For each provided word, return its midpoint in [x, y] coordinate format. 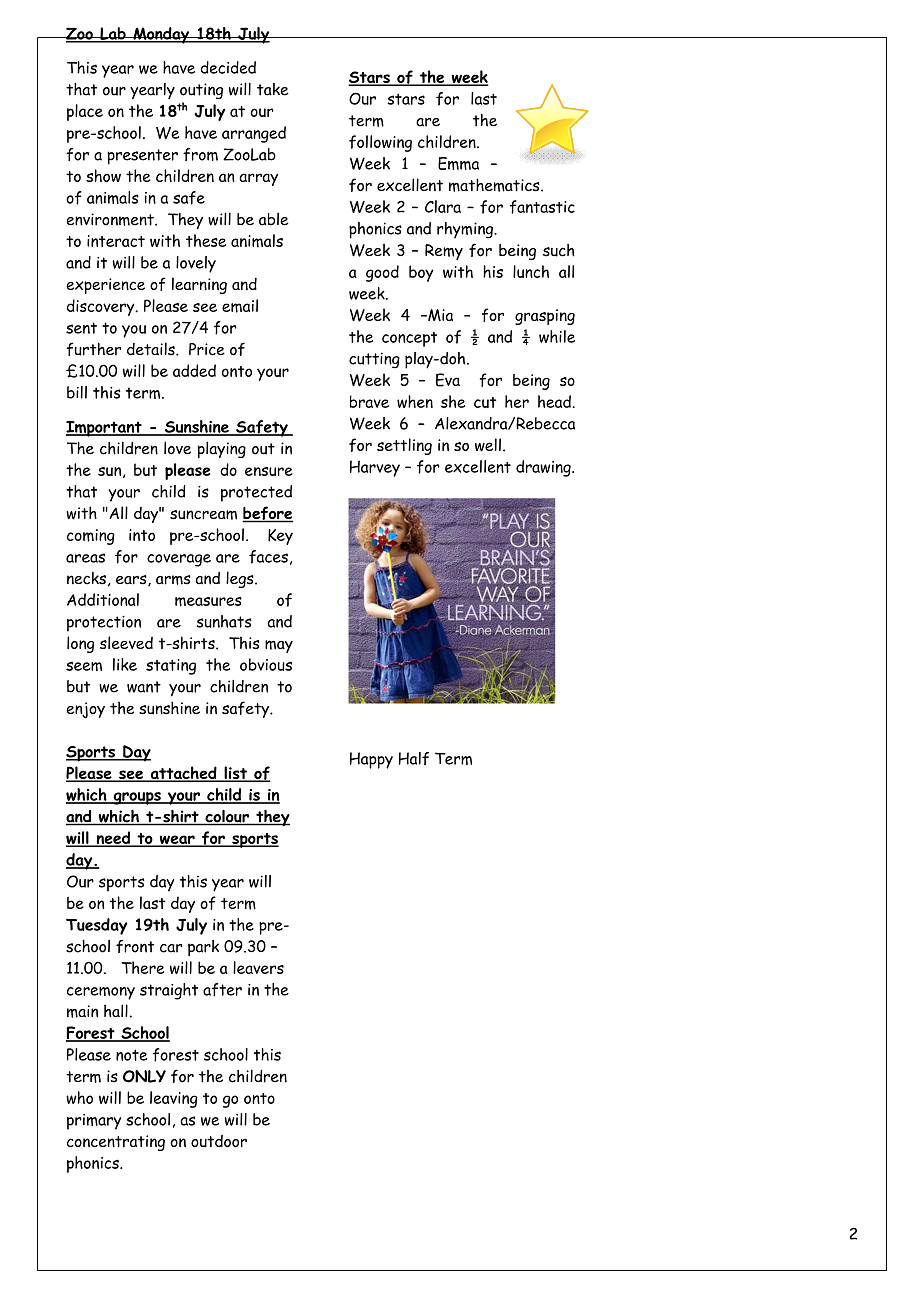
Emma [458, 163]
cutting [374, 360]
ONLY [144, 1076]
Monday [161, 35]
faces [268, 557]
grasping [545, 317]
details [152, 349]
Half [414, 758]
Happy [371, 760]
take [273, 89]
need [113, 839]
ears [132, 580]
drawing [544, 468]
